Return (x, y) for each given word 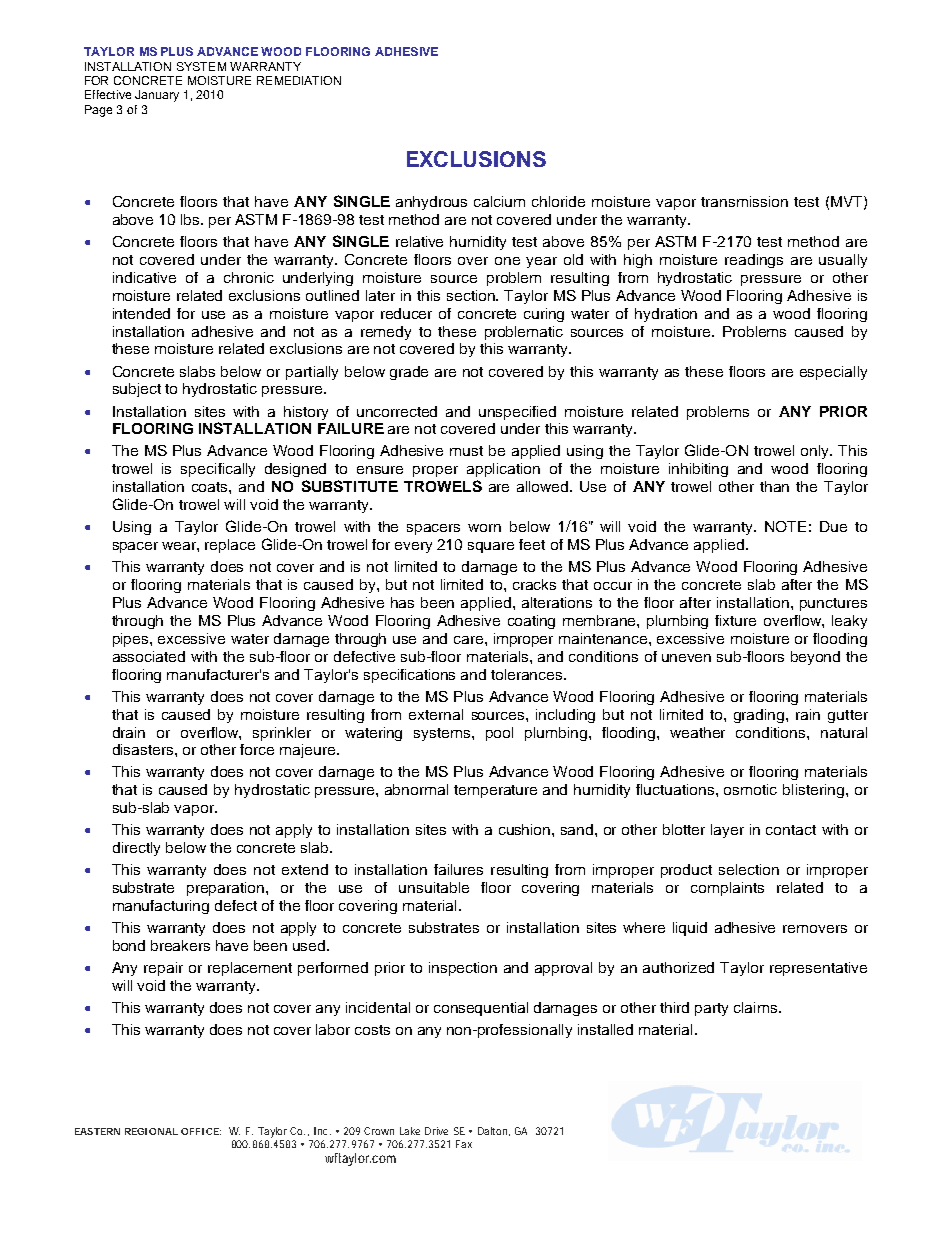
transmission (744, 201)
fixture (735, 620)
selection (749, 869)
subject (137, 390)
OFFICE (200, 1131)
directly (136, 849)
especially (833, 373)
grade (409, 373)
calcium (499, 201)
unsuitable (434, 887)
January (157, 96)
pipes (132, 640)
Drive (436, 1131)
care (470, 640)
